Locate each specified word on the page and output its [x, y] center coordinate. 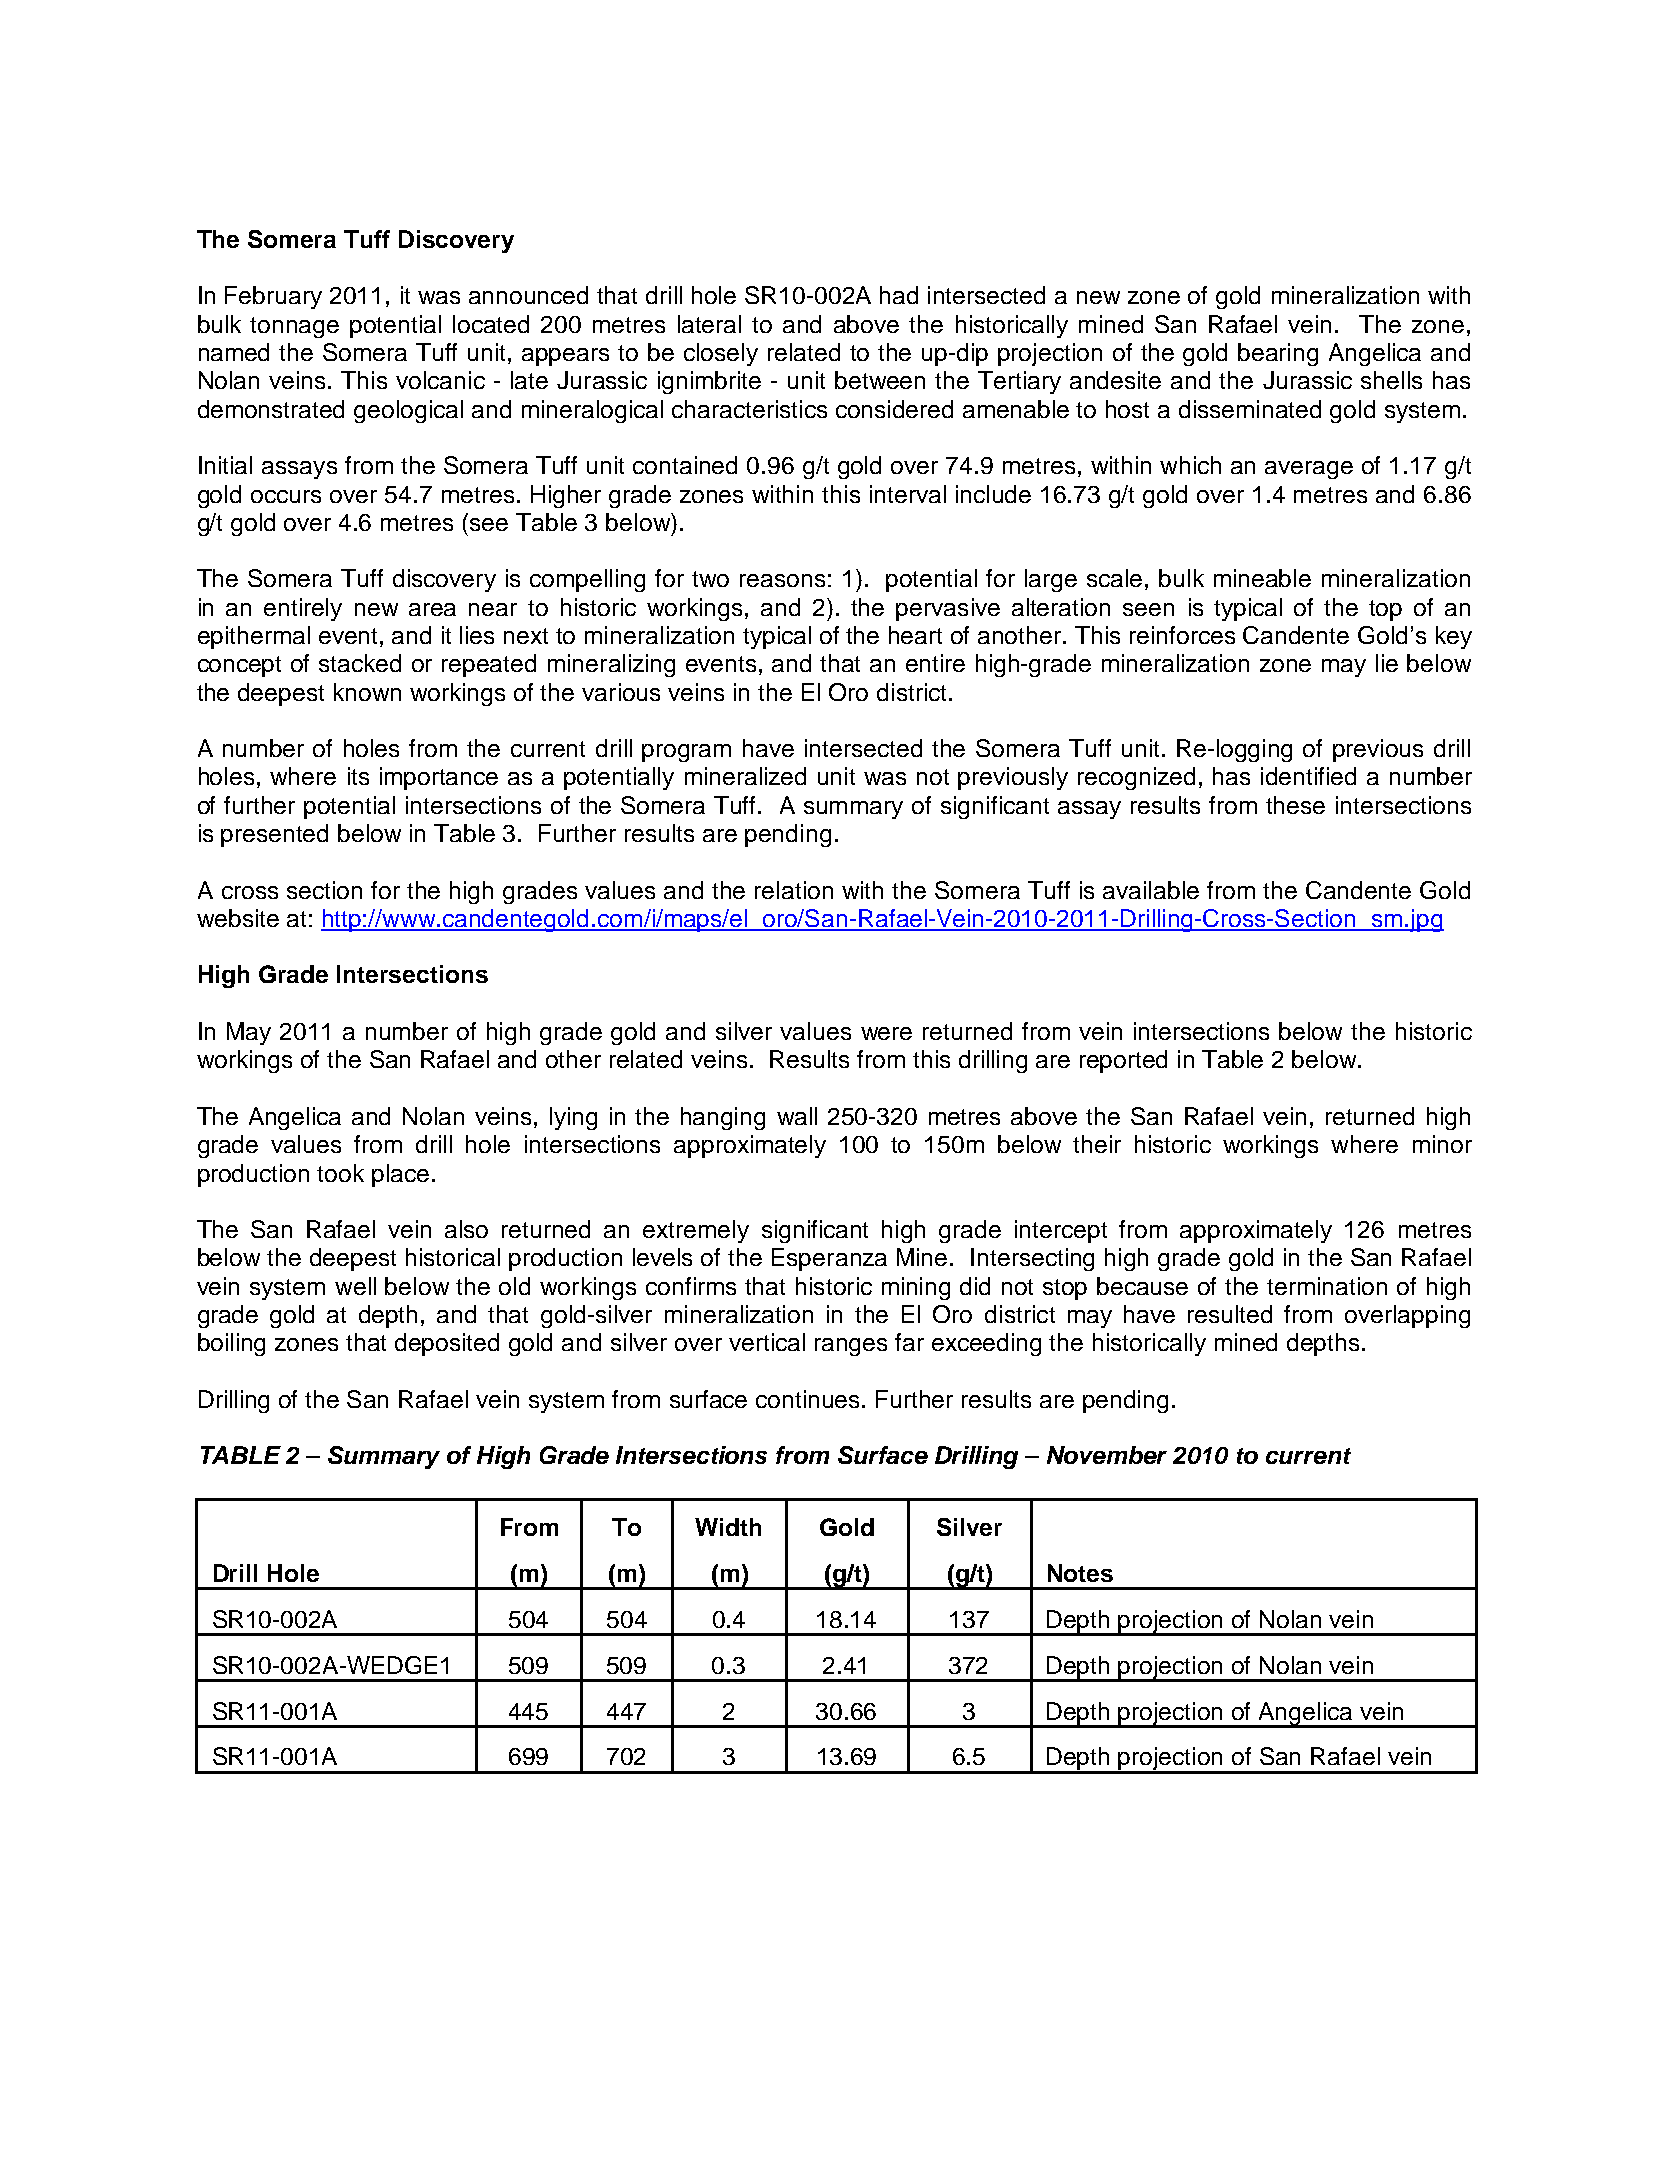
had [899, 295]
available [1151, 890]
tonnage [294, 327]
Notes [1080, 1573]
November [1107, 1455]
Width [728, 1527]
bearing [1278, 354]
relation [794, 890]
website [238, 918]
